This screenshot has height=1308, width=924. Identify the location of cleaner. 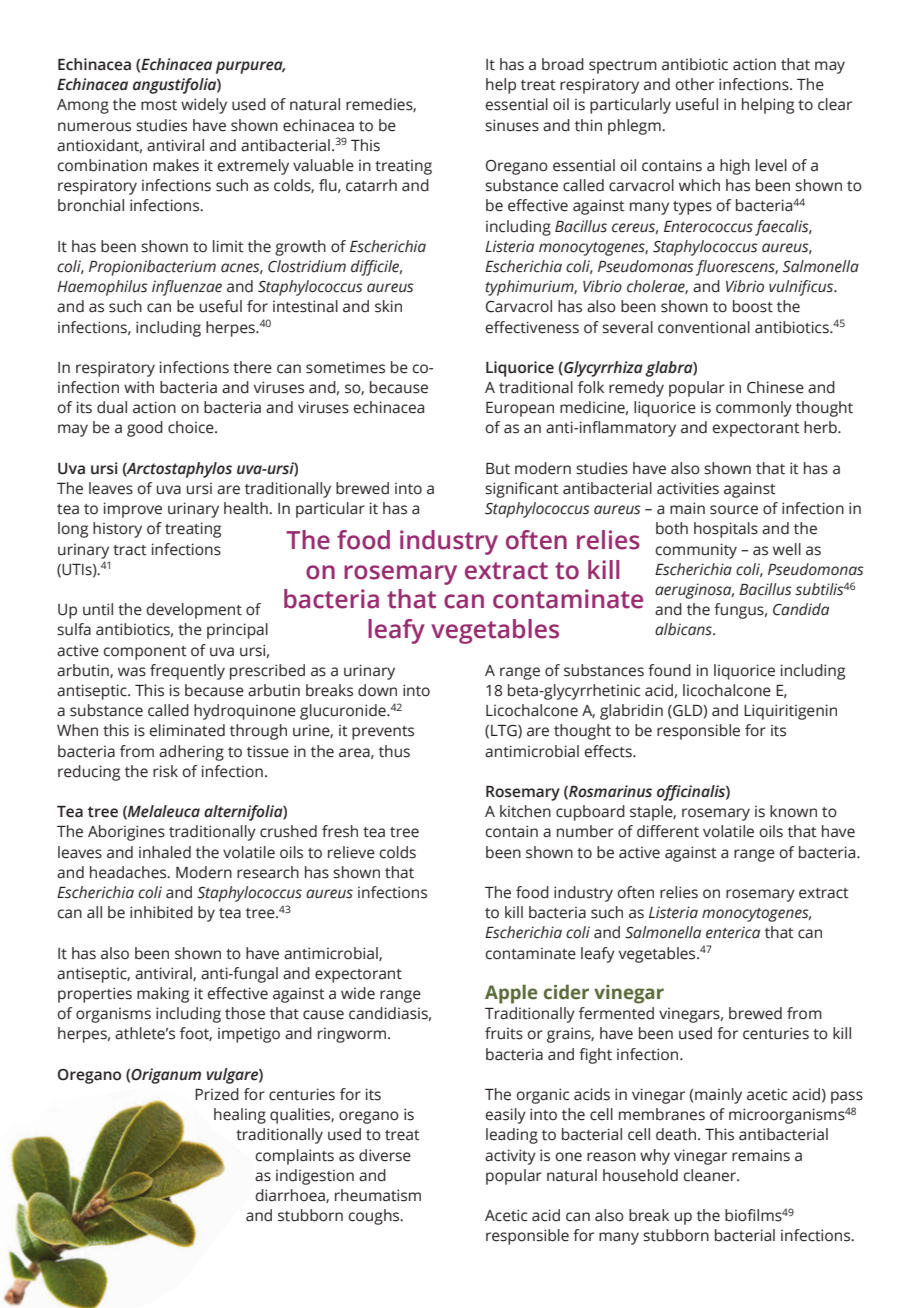
(711, 1175).
